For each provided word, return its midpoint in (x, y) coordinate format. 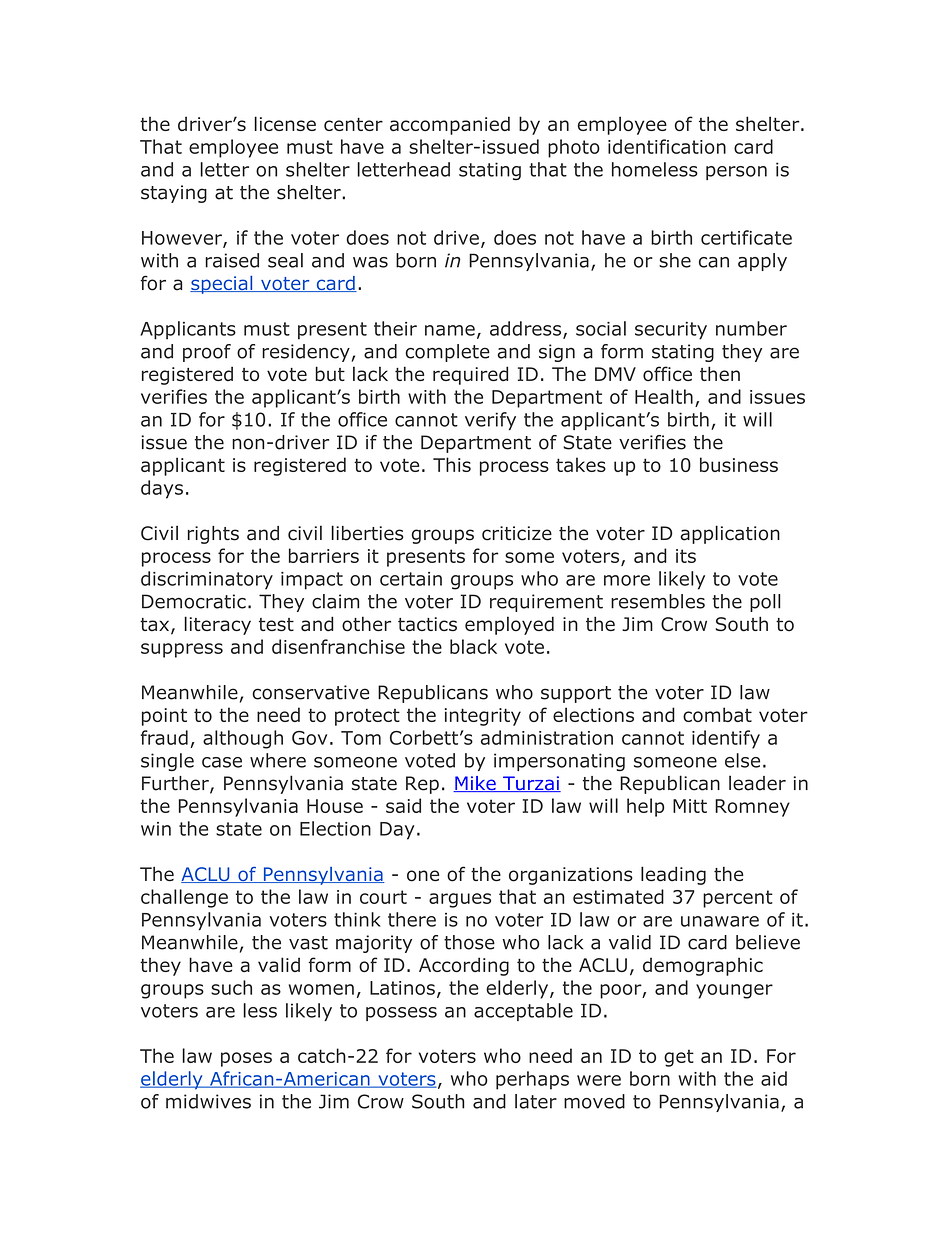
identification (667, 146)
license (285, 123)
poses (246, 1059)
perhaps (532, 1080)
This (452, 464)
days (162, 489)
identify (726, 739)
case (222, 762)
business (739, 464)
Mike (475, 784)
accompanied (450, 125)
